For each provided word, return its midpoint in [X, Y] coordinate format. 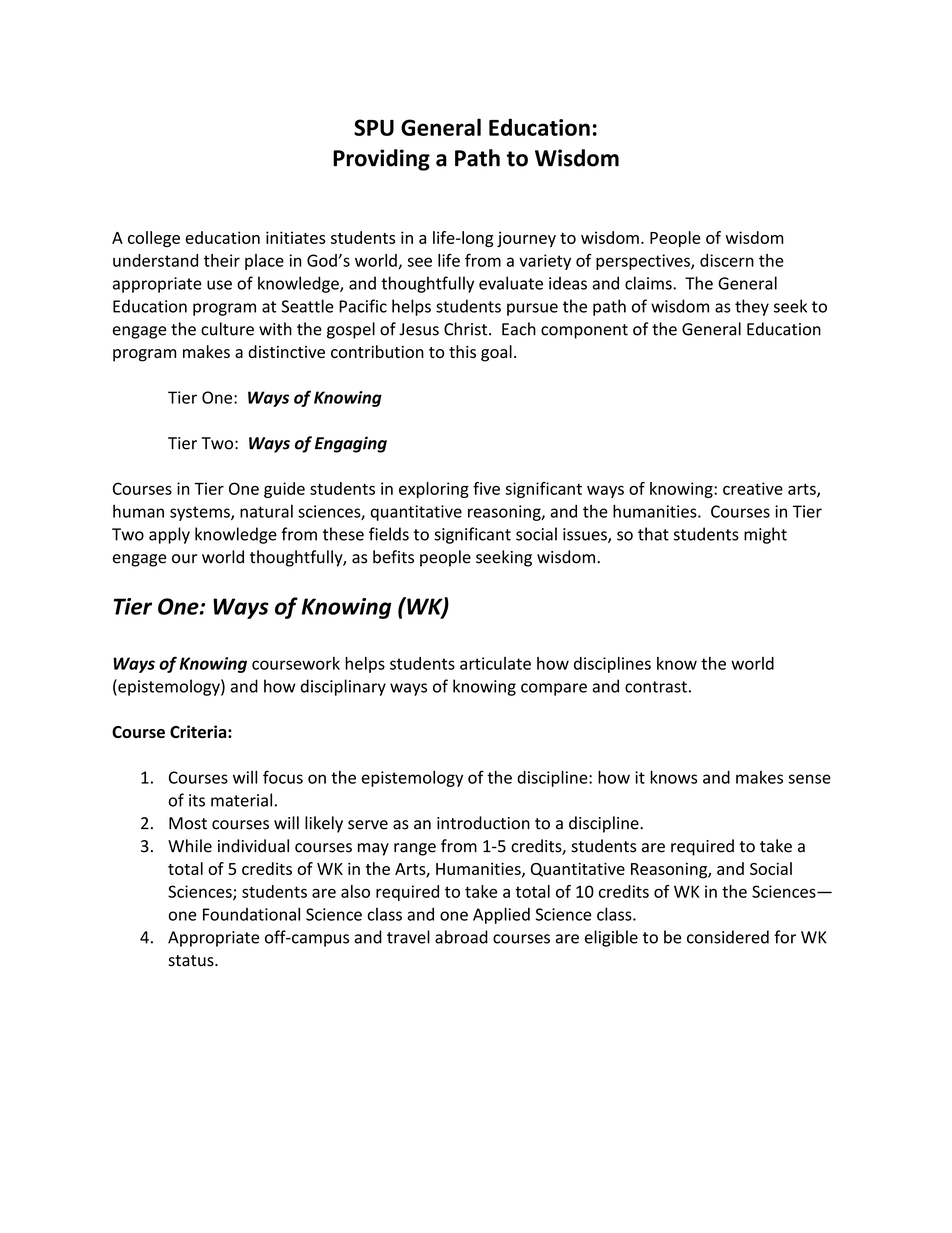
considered [728, 937]
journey [526, 239]
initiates [295, 237]
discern [727, 260]
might [765, 535]
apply [169, 535]
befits [393, 557]
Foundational [251, 914]
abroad [461, 937]
